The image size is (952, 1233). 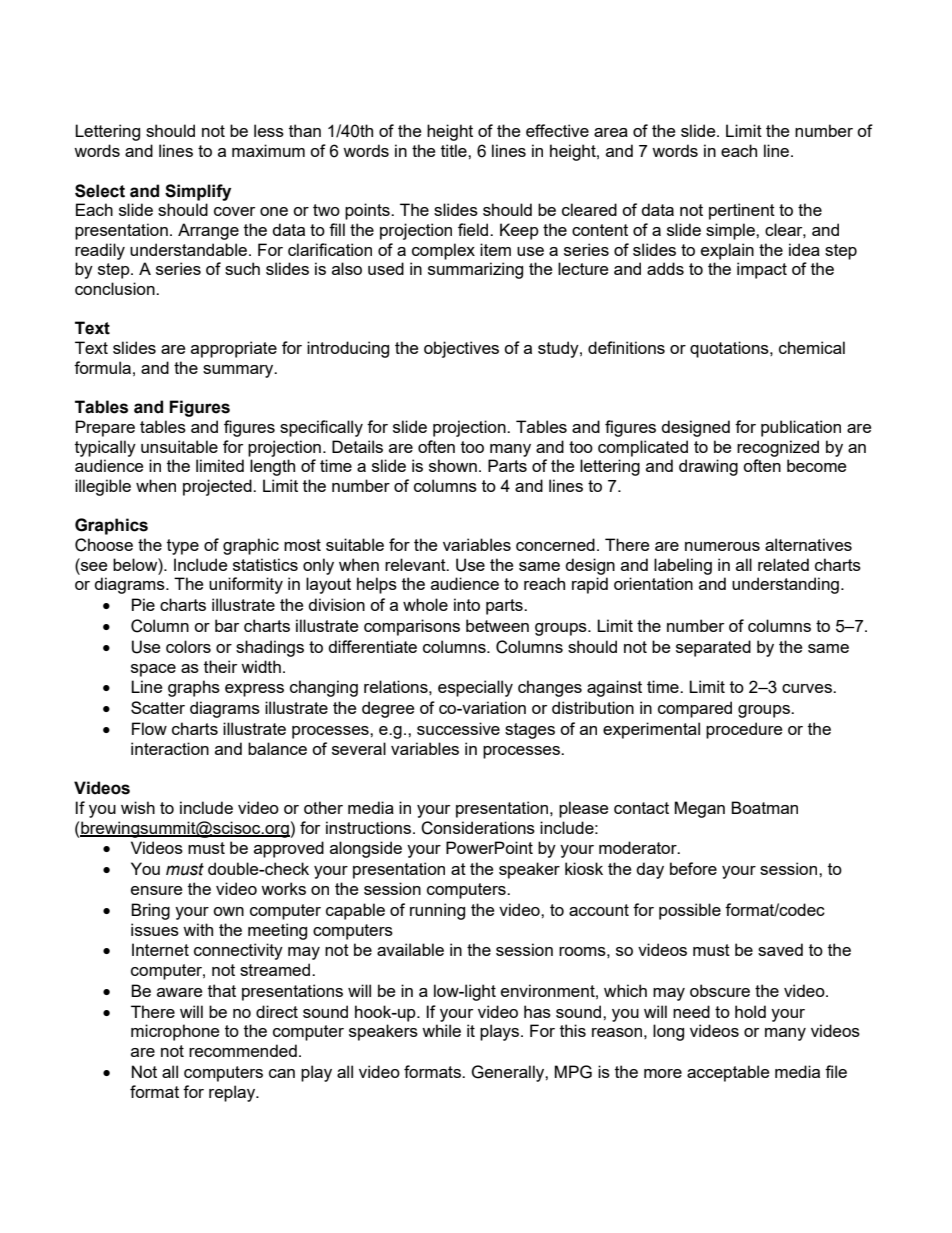 I want to click on pertinent, so click(x=742, y=211).
